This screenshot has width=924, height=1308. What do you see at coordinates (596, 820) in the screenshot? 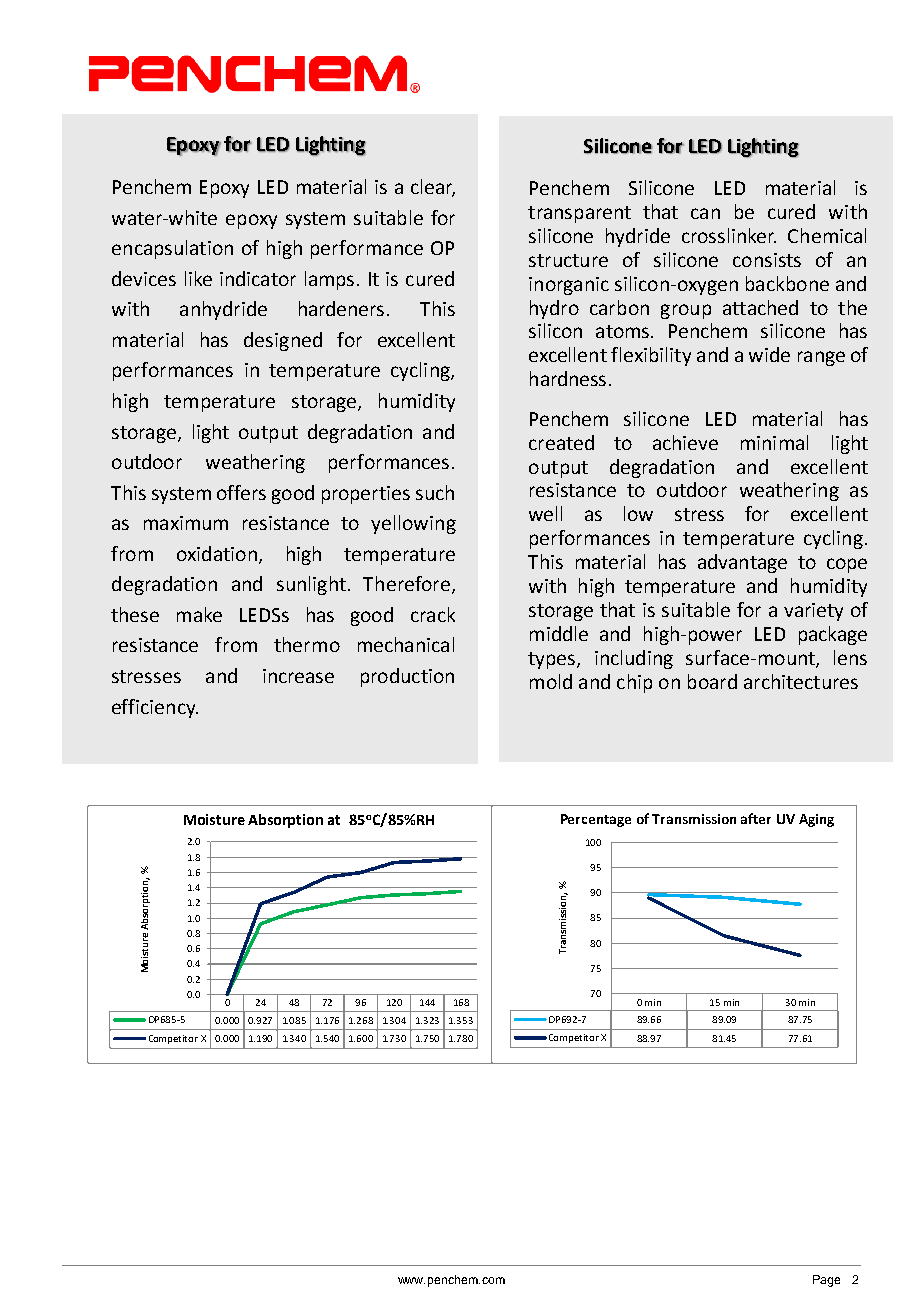
I see `Percentage` at bounding box center [596, 820].
